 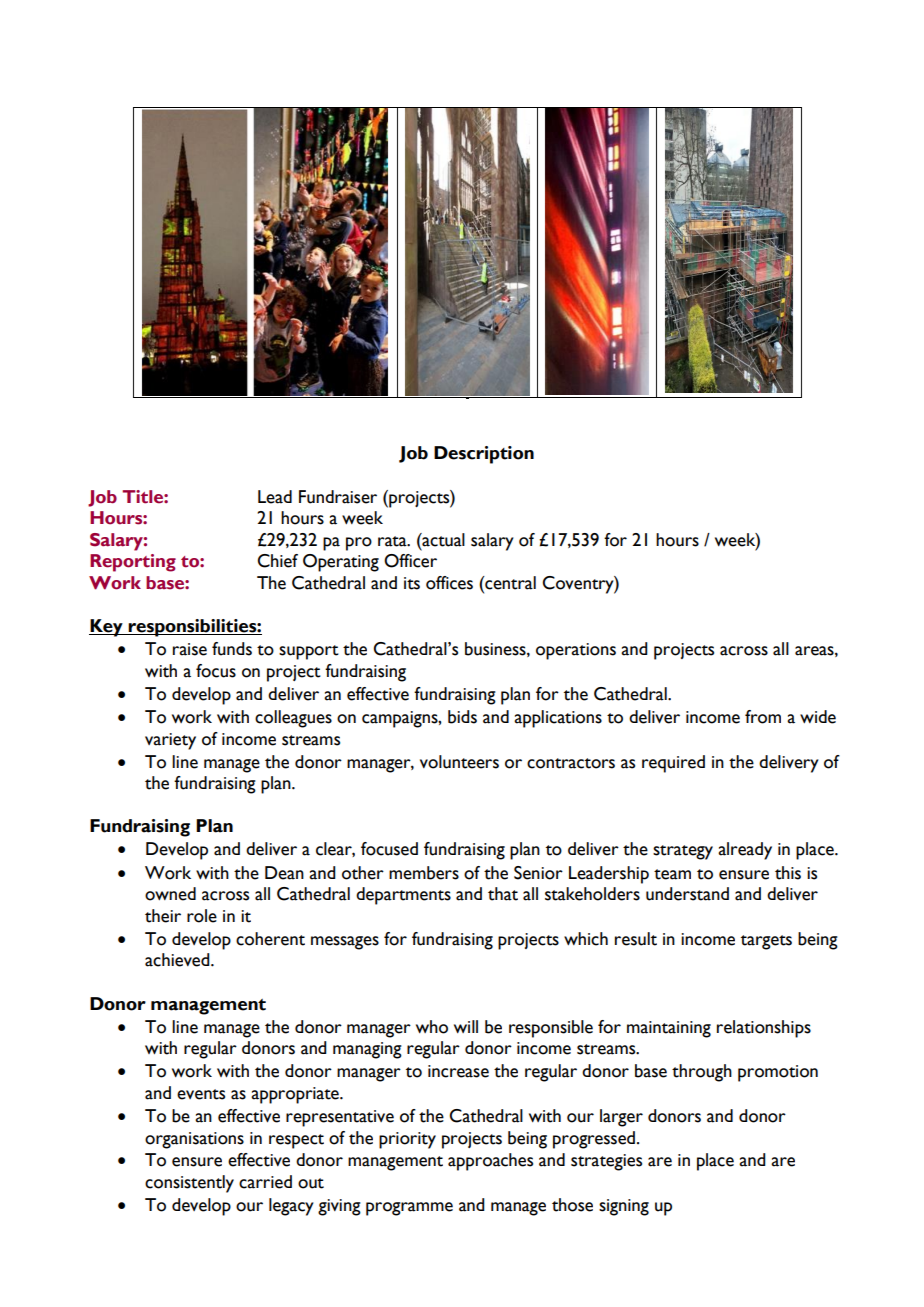 What do you see at coordinates (466, 1026) in the screenshot?
I see `will` at bounding box center [466, 1026].
